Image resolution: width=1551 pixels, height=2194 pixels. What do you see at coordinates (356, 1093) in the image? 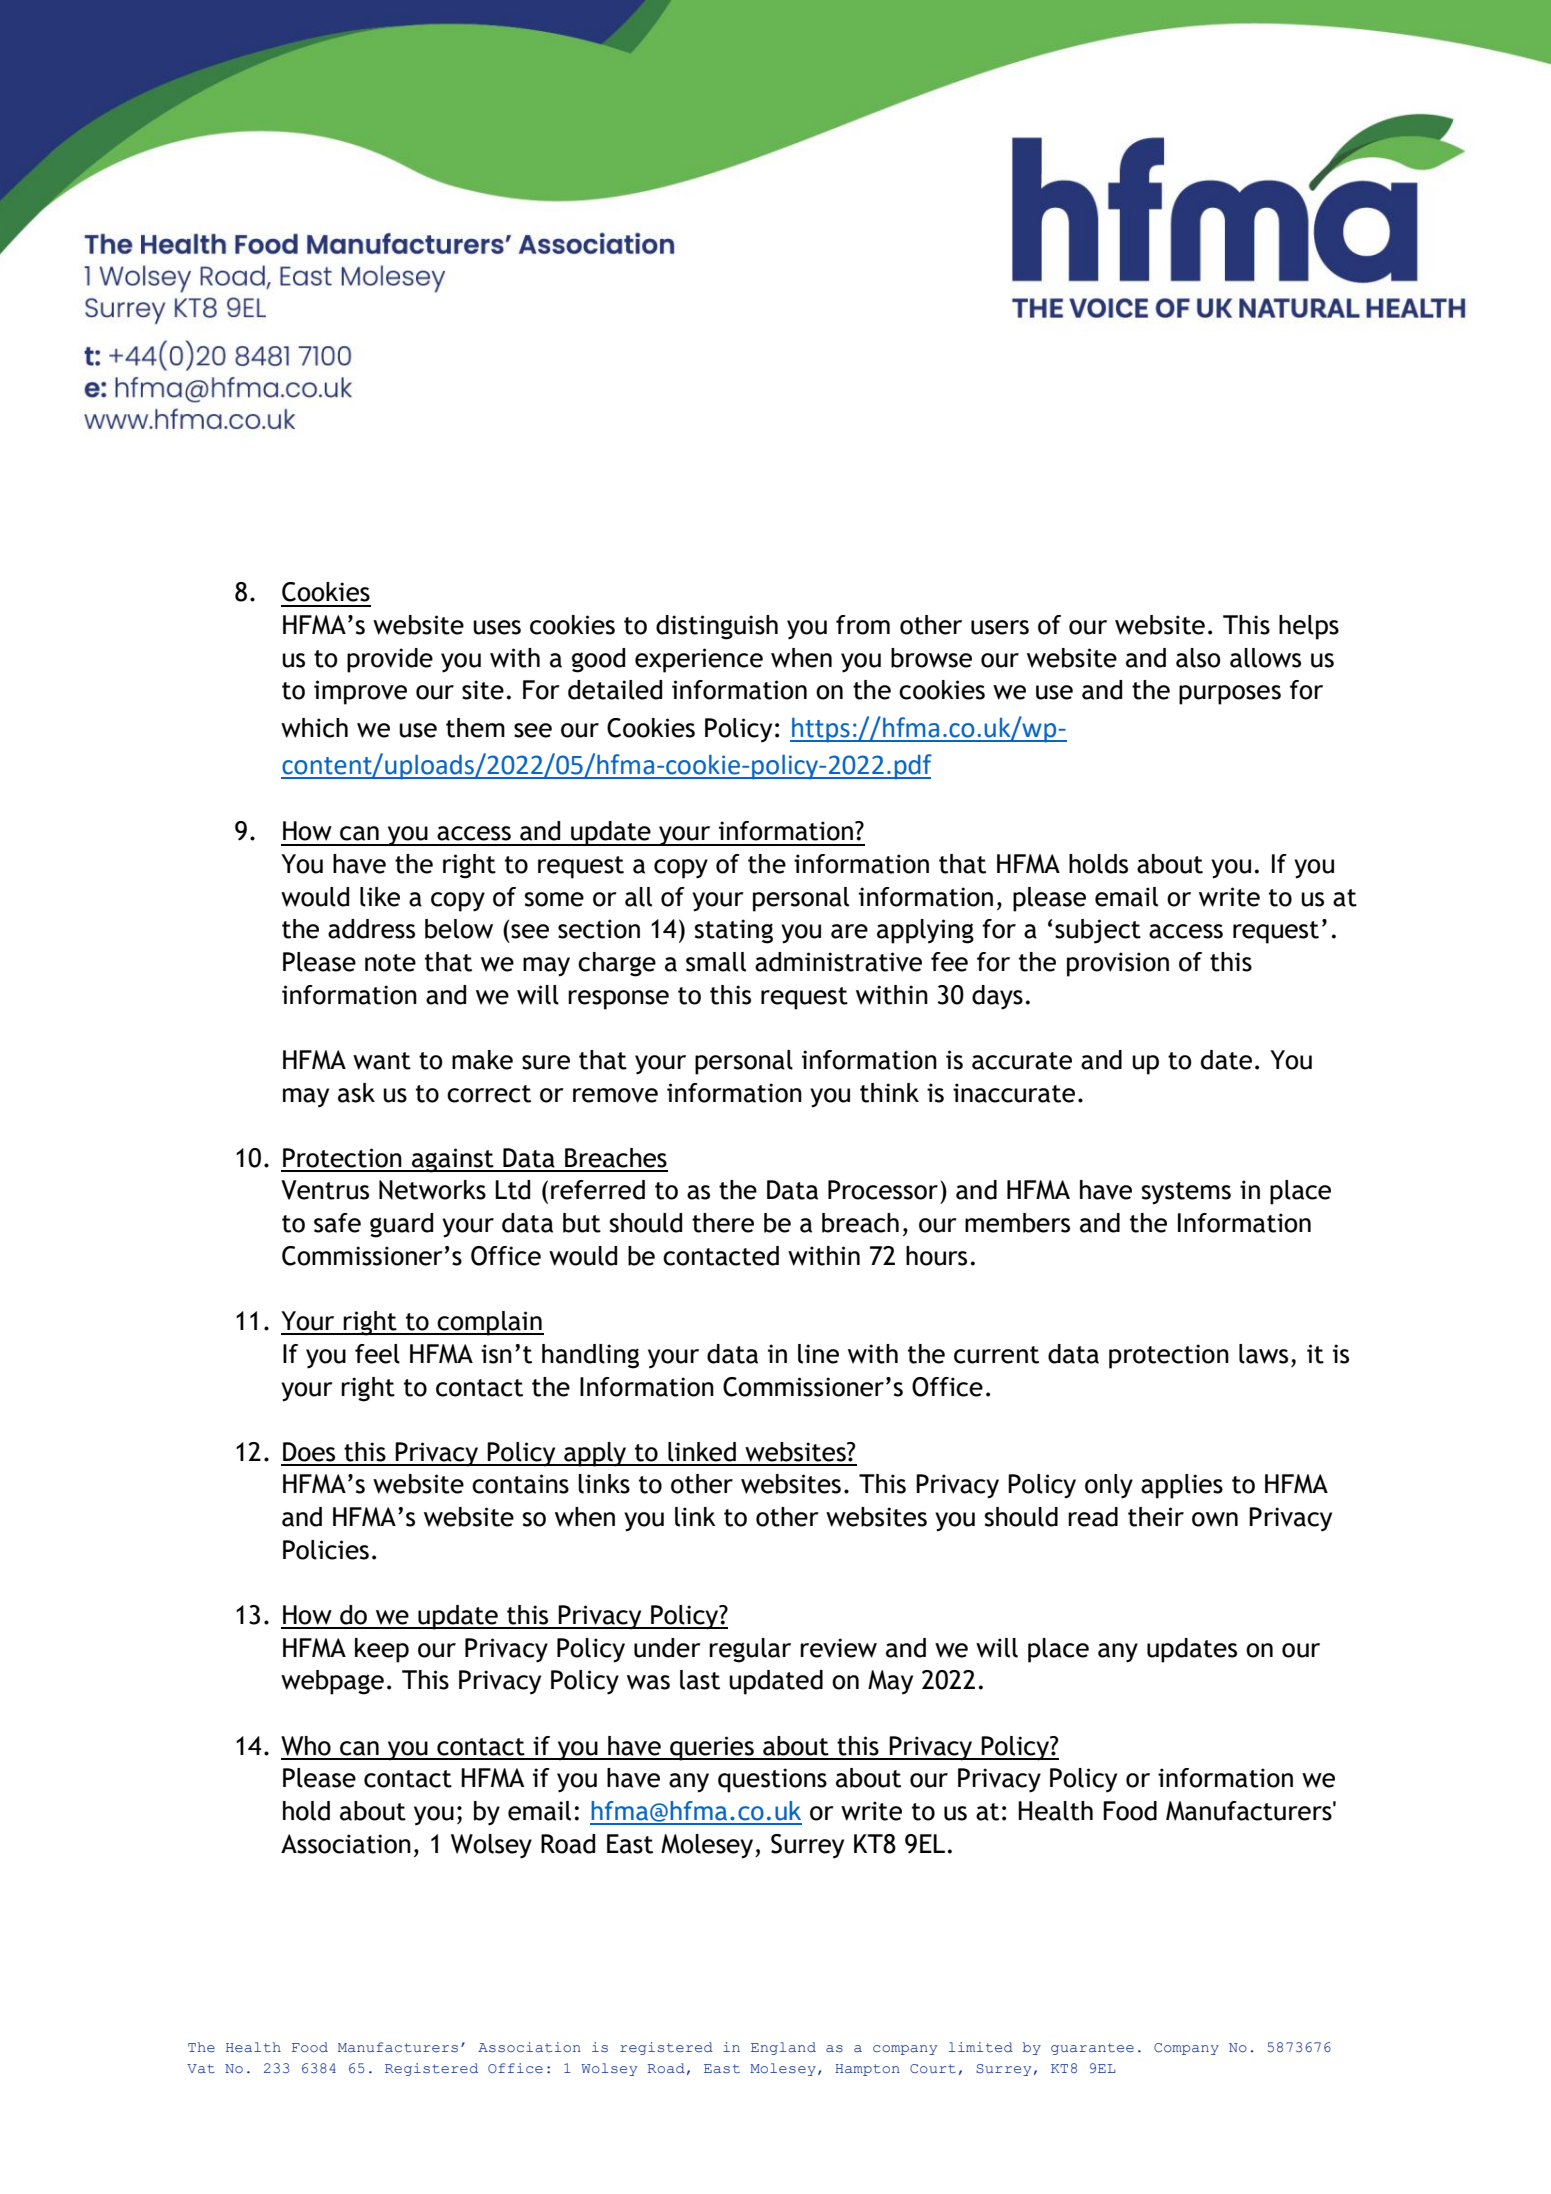
I see `ask` at bounding box center [356, 1093].
